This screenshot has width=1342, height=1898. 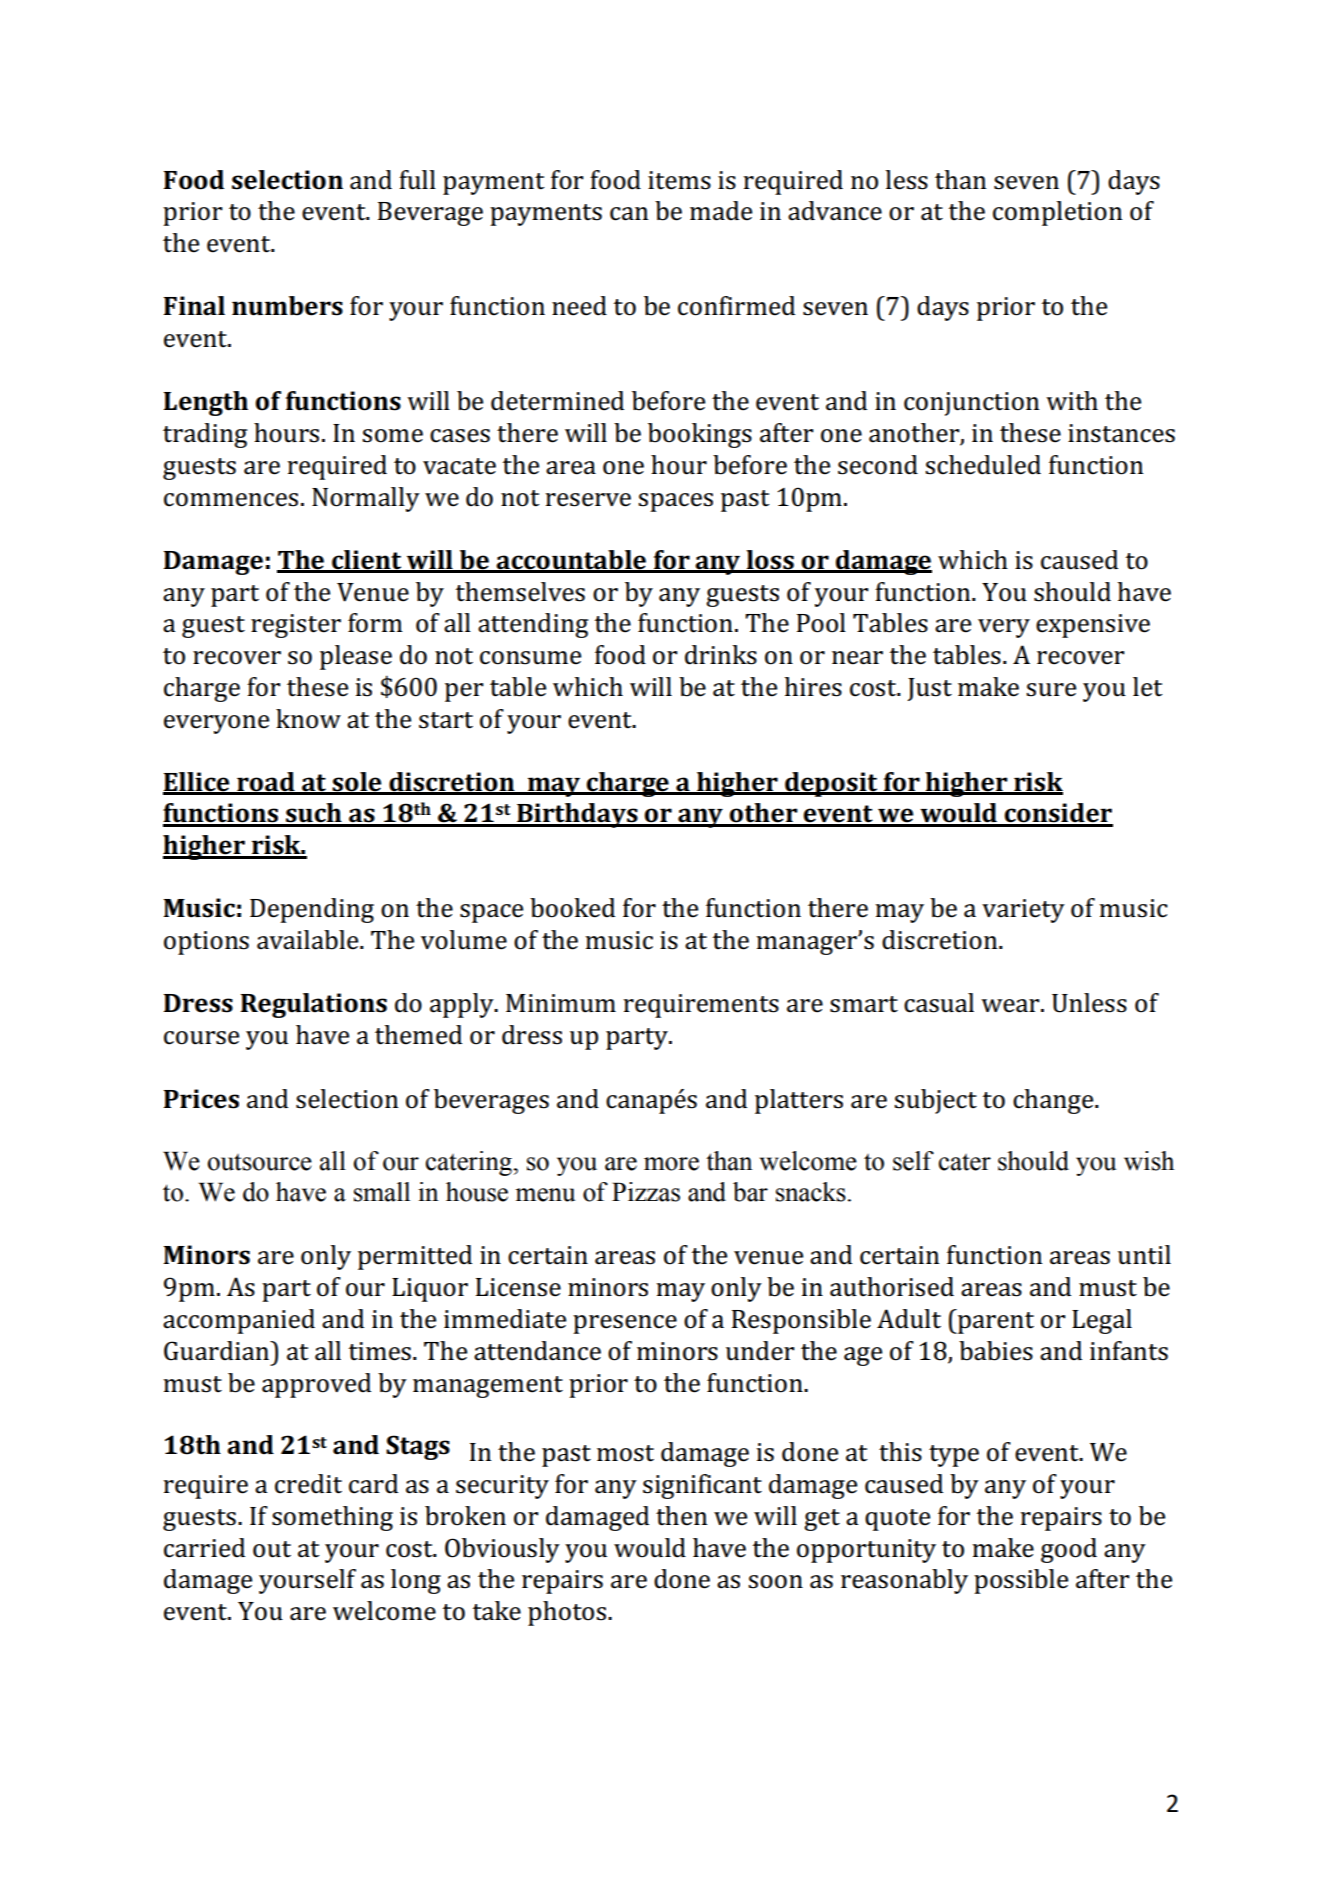 I want to click on variety, so click(x=1023, y=911).
